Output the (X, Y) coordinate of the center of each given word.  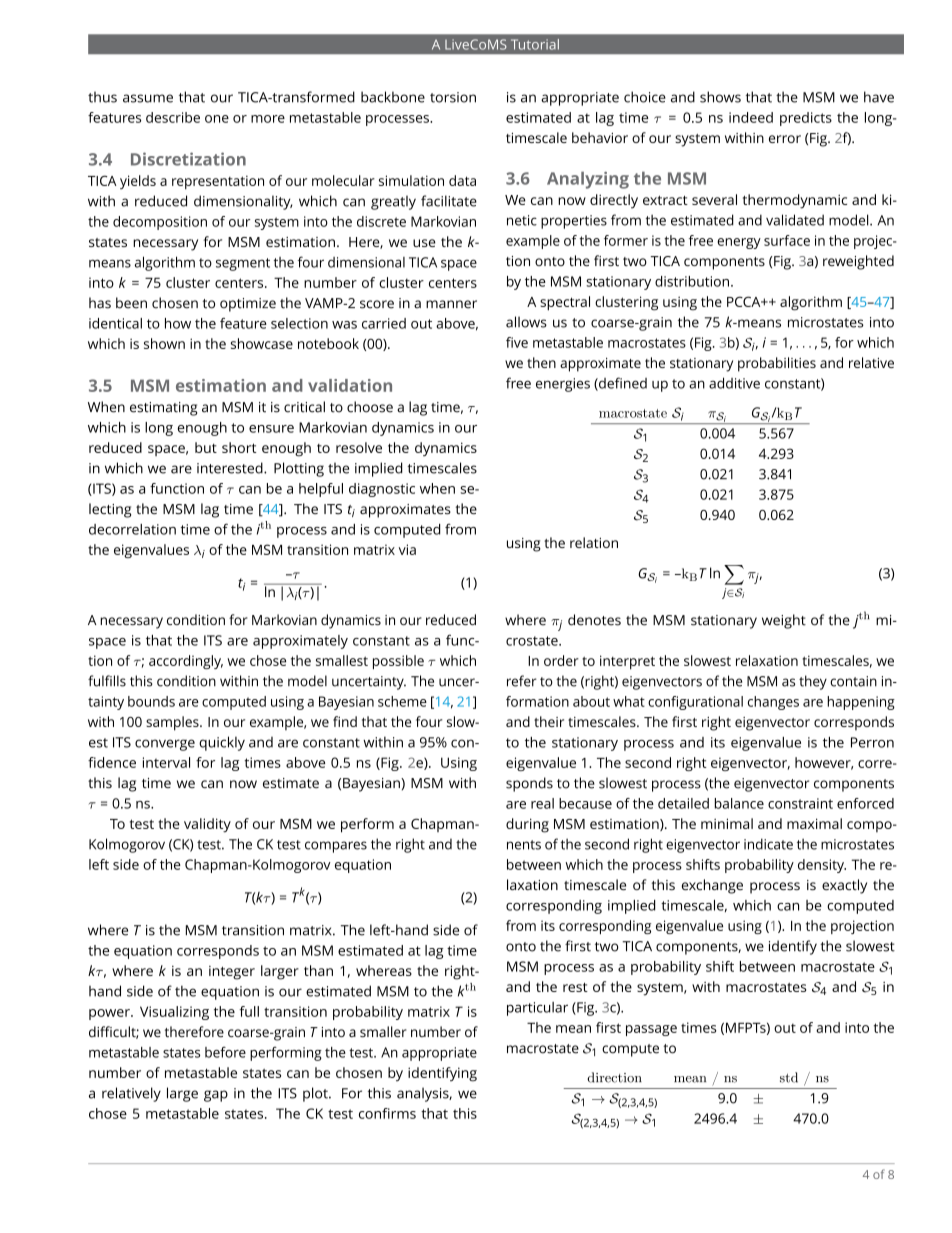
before (225, 1052)
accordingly (186, 662)
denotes (594, 620)
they (813, 682)
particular (537, 1009)
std (789, 1077)
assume (148, 98)
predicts (806, 119)
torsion (453, 97)
